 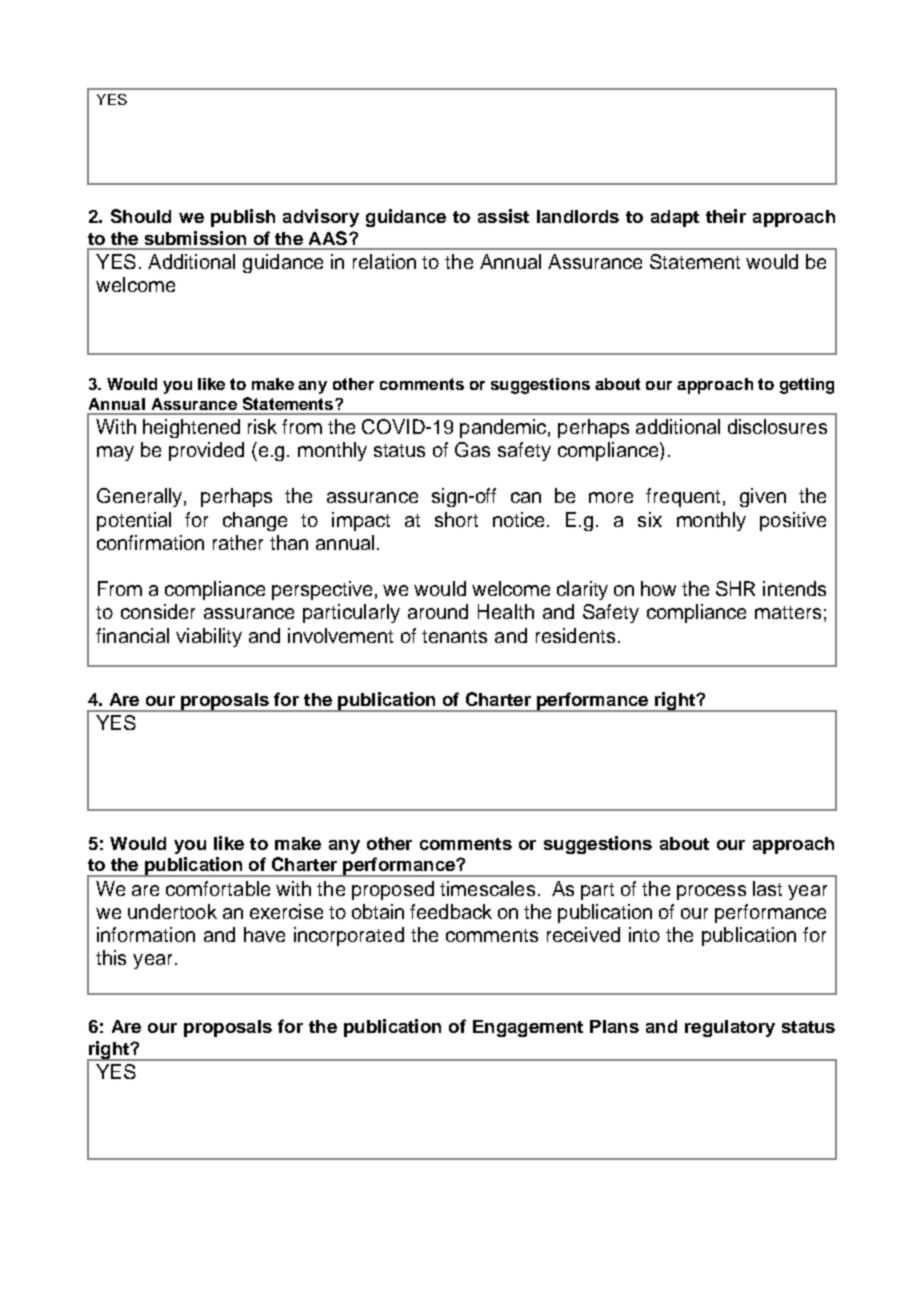 I want to click on tenants, so click(x=454, y=636).
